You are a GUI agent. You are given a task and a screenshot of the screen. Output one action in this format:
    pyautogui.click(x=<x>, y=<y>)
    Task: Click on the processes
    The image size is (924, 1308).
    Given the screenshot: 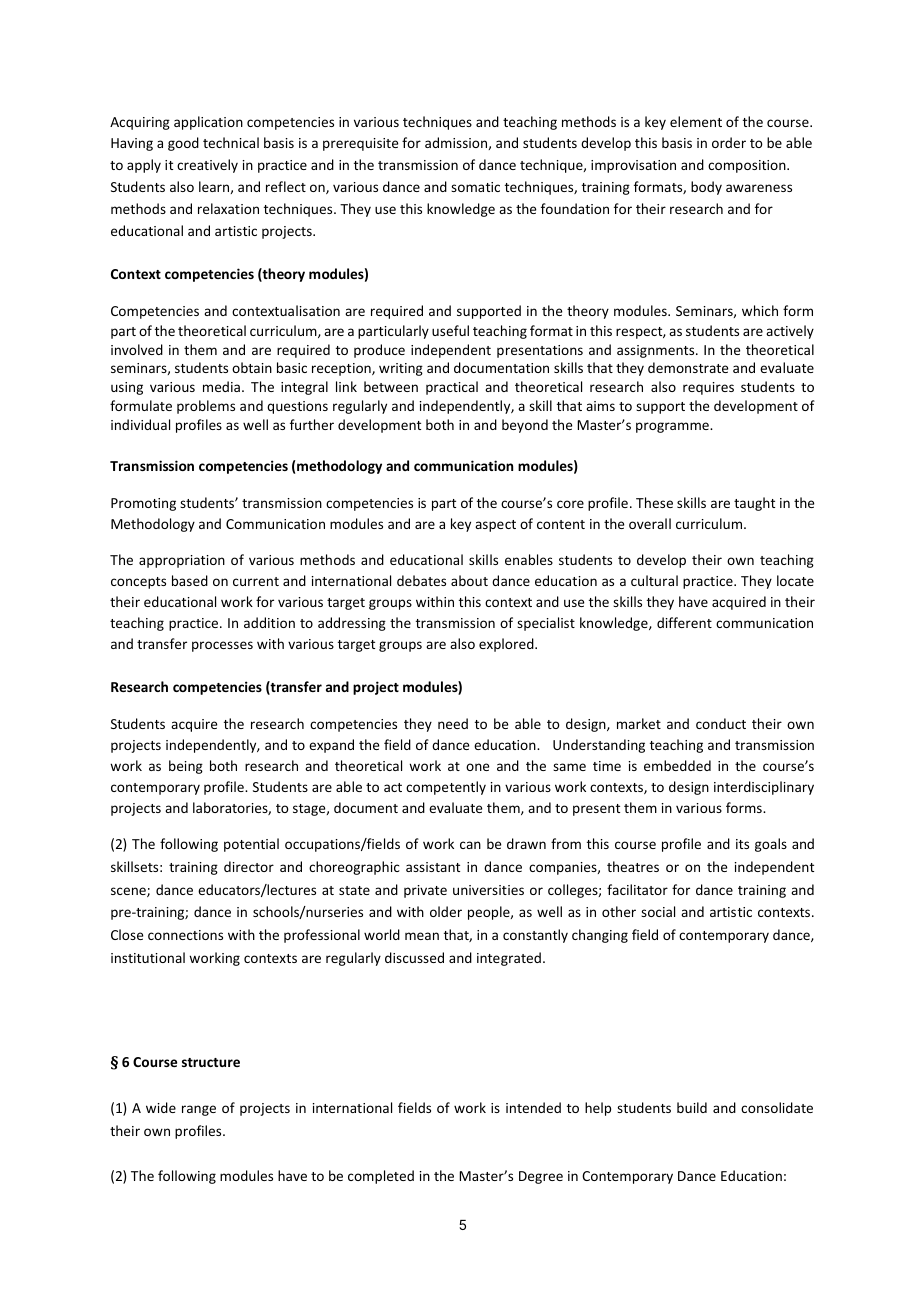 What is the action you would take?
    pyautogui.click(x=222, y=646)
